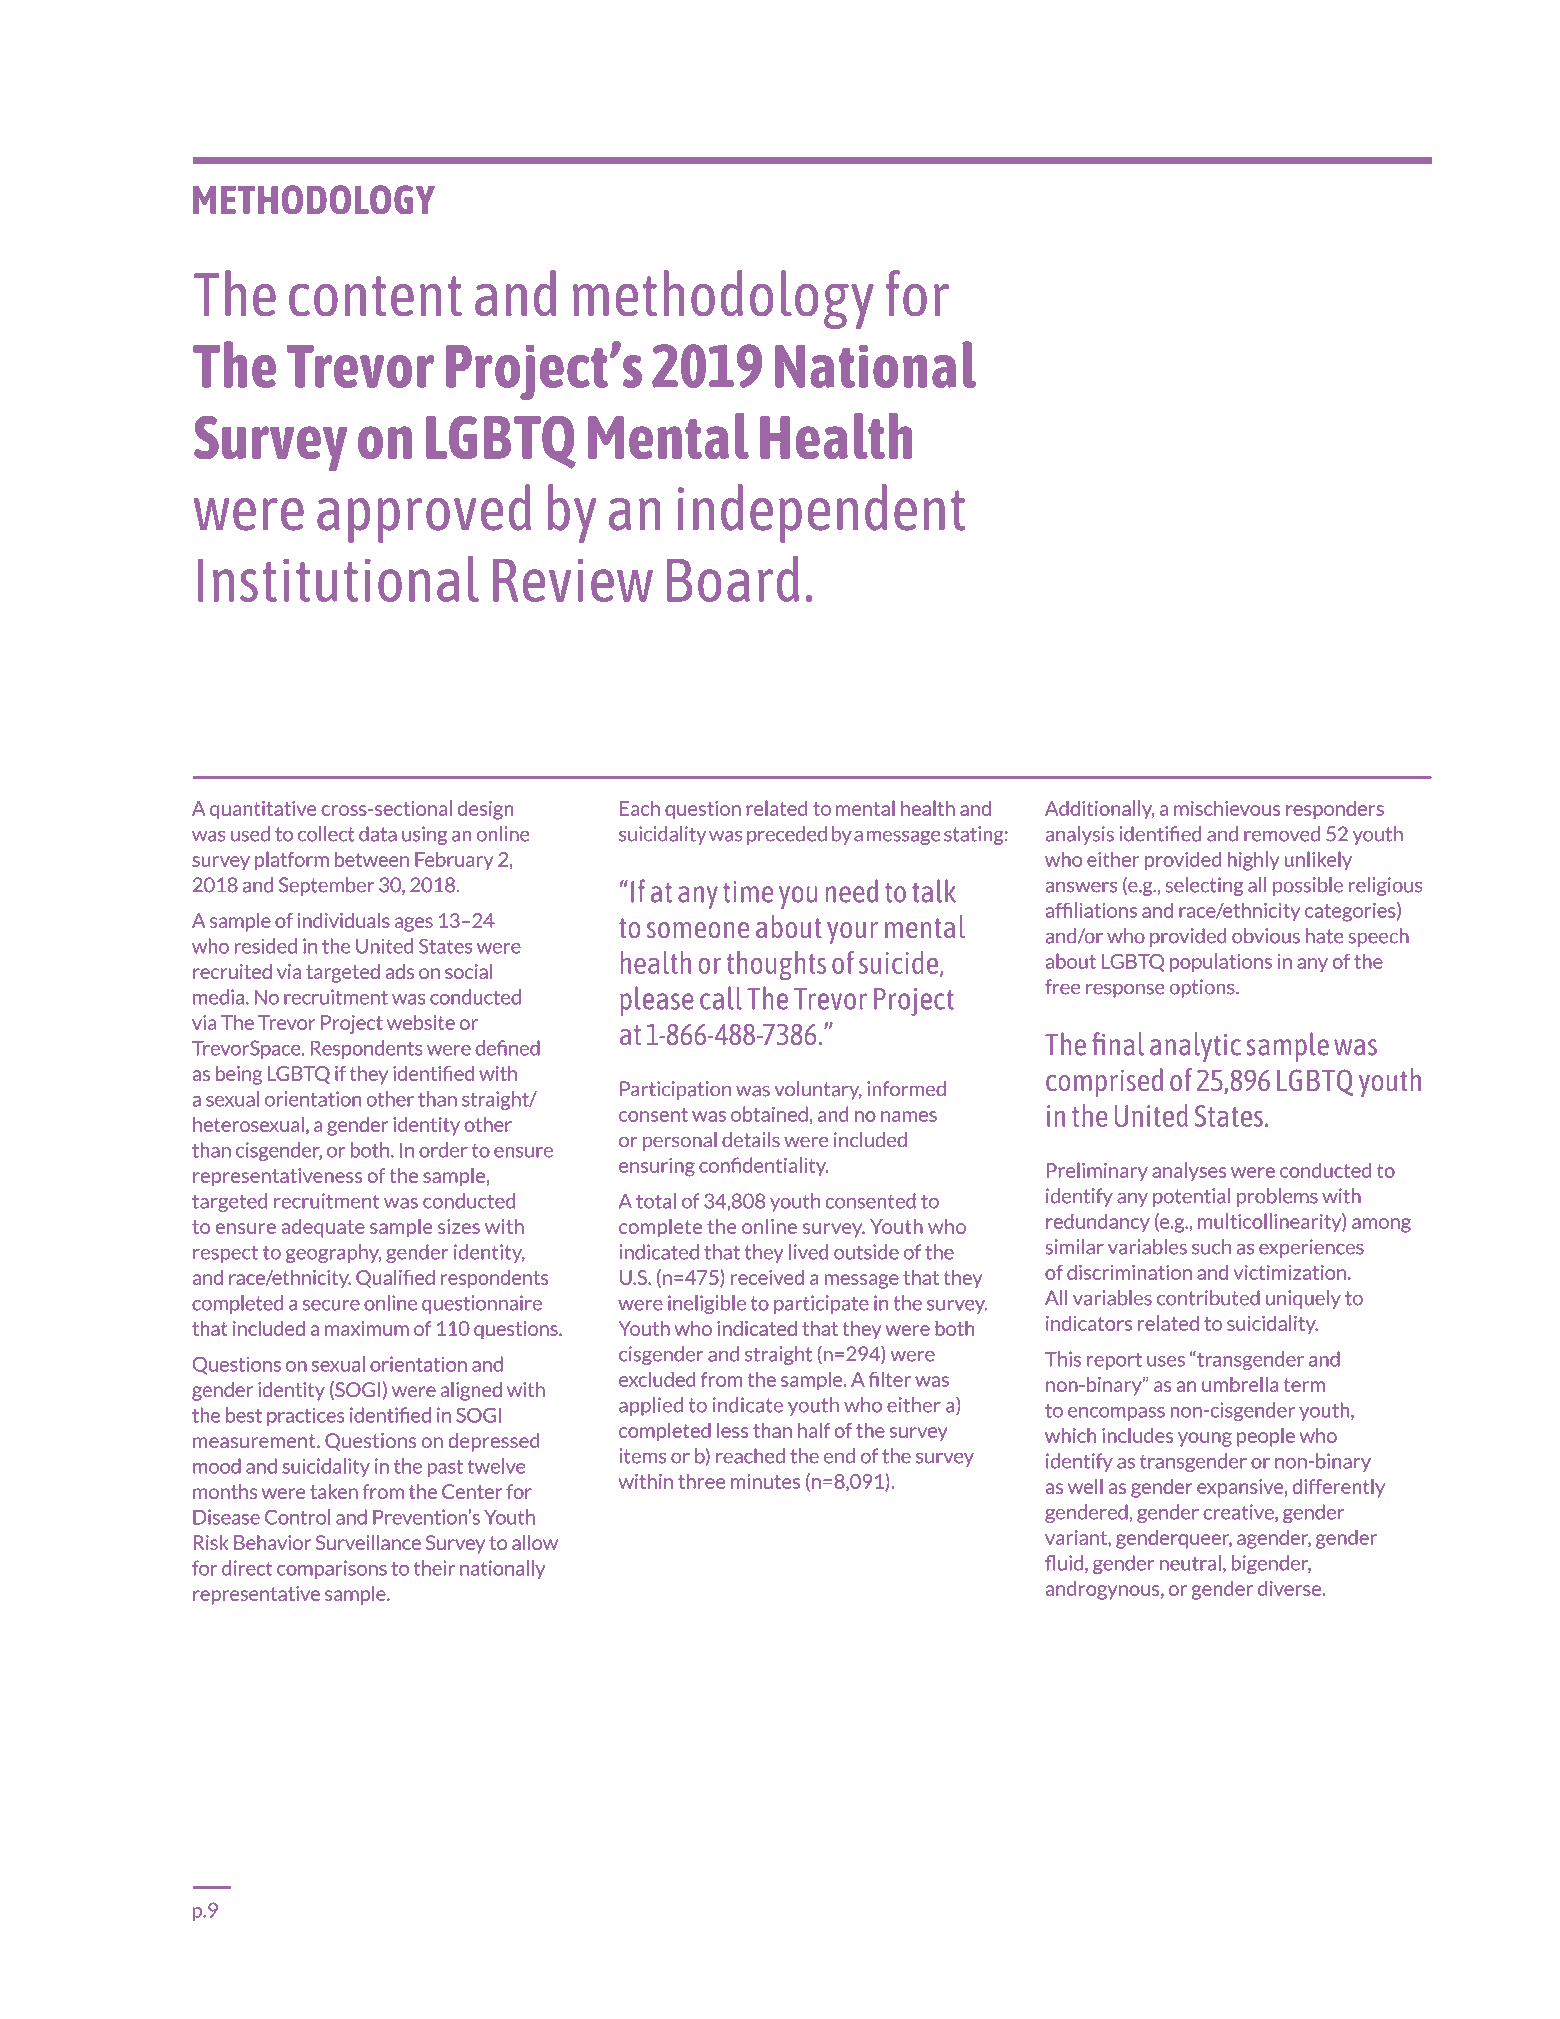  What do you see at coordinates (1189, 1171) in the image?
I see `analyses` at bounding box center [1189, 1171].
